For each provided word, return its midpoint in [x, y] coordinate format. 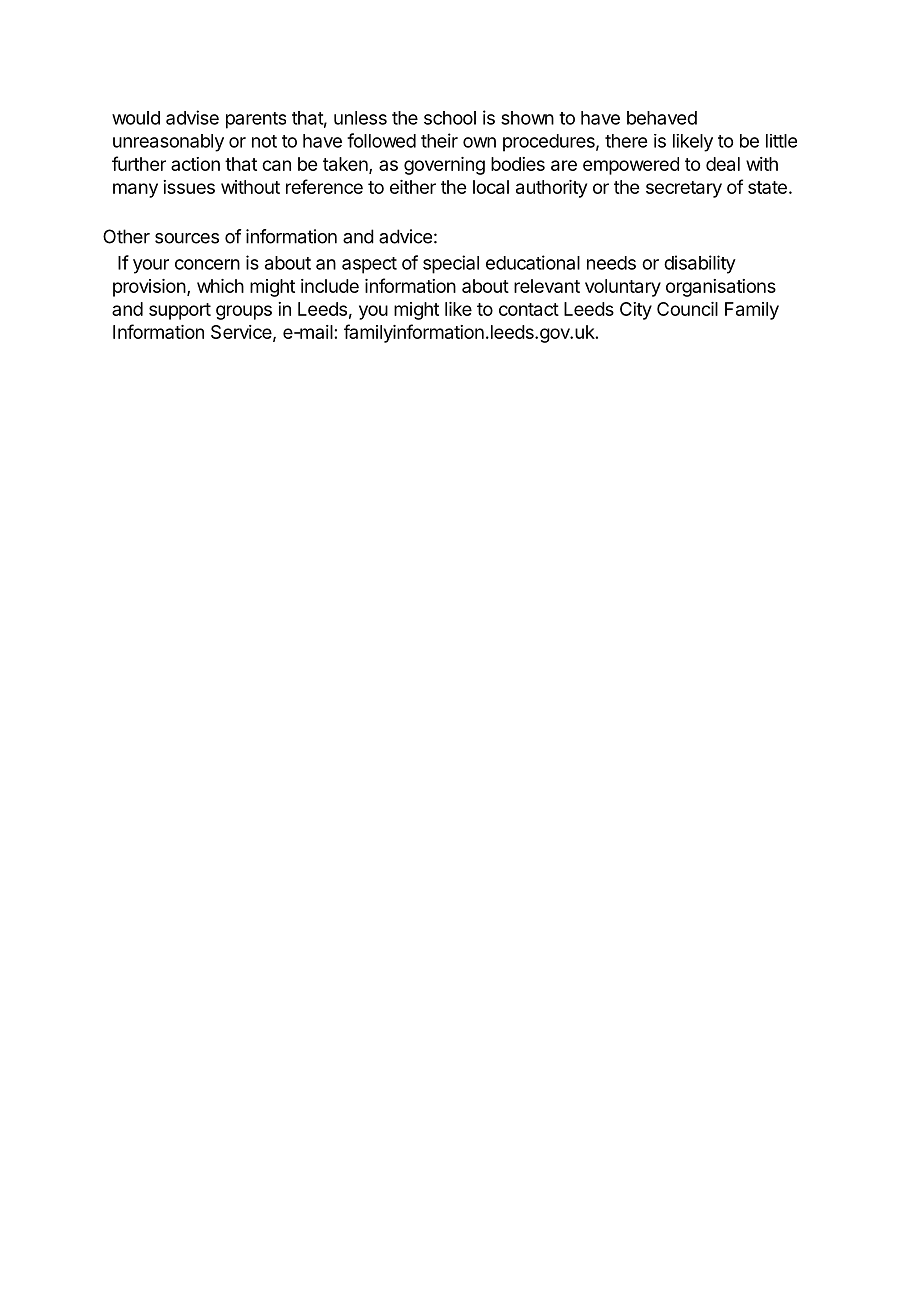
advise [192, 117]
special [451, 264]
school [450, 118]
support [180, 311]
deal [723, 164]
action [195, 164]
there [626, 141]
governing [444, 166]
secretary [684, 189]
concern [207, 264]
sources [187, 238]
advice [405, 236]
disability [700, 264]
